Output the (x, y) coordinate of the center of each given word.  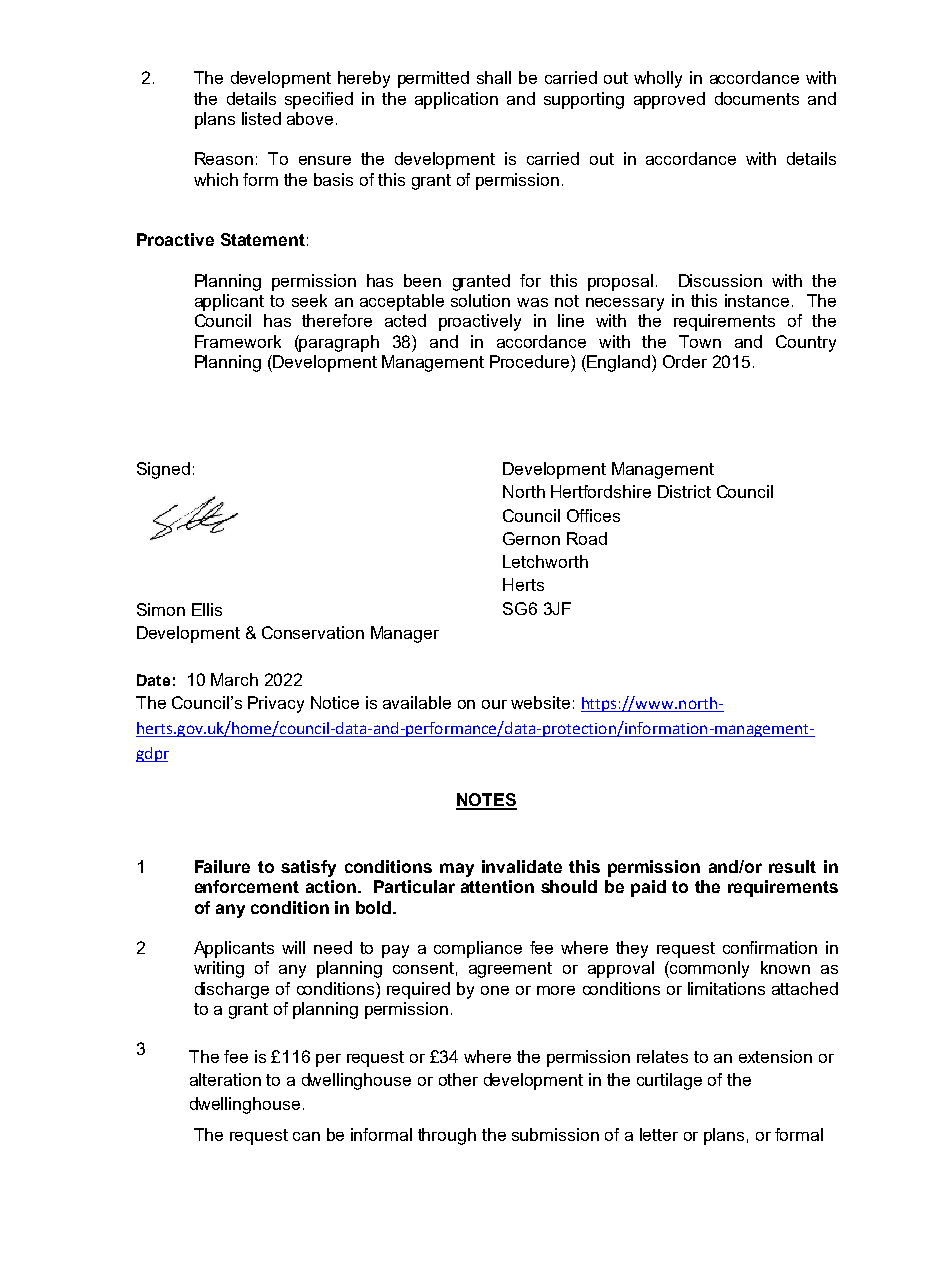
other (458, 1079)
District (684, 491)
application (456, 100)
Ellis (207, 609)
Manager (405, 634)
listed (261, 118)
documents (757, 98)
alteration (225, 1079)
